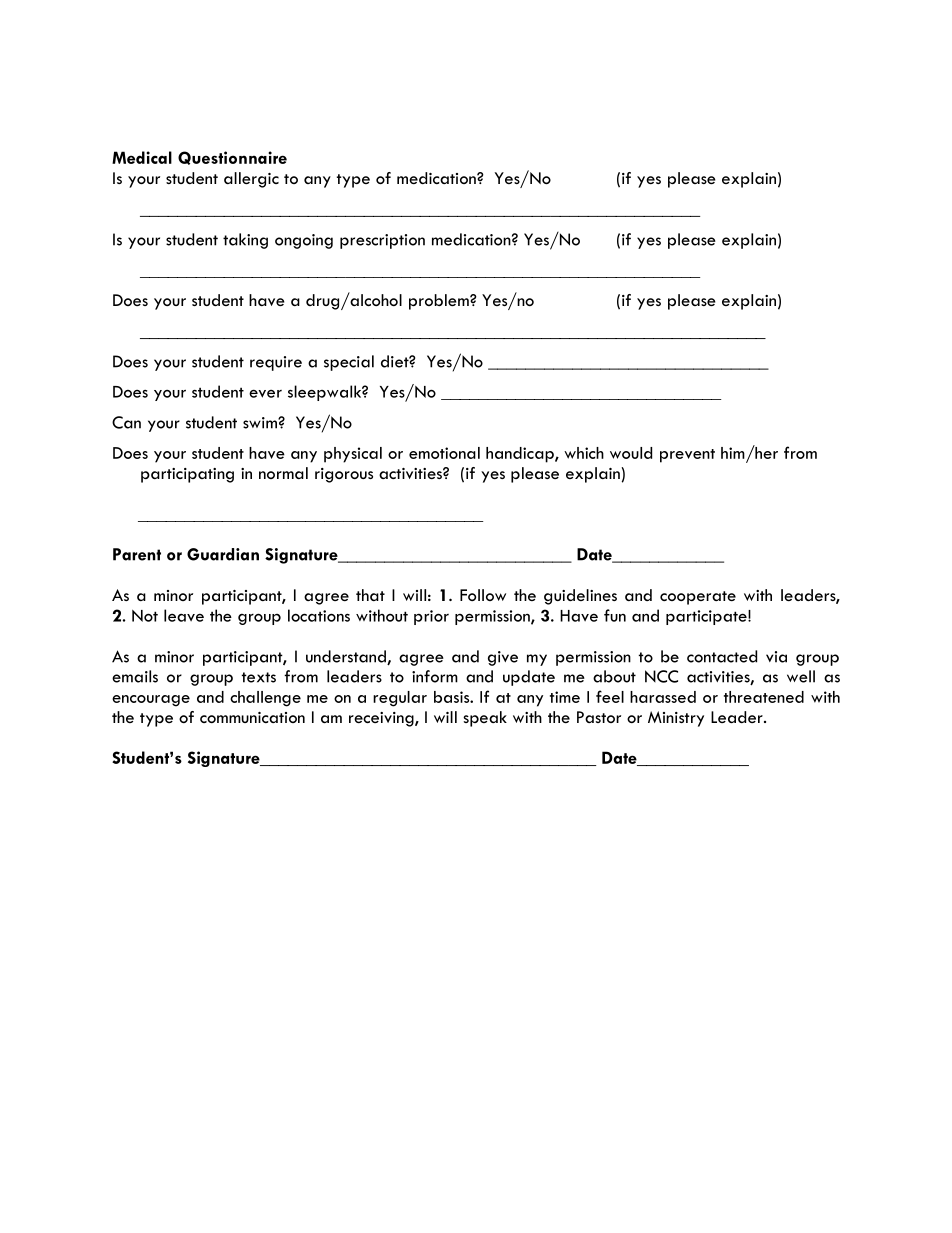  Describe the element at coordinates (251, 180) in the document. I see `allergic` at that location.
